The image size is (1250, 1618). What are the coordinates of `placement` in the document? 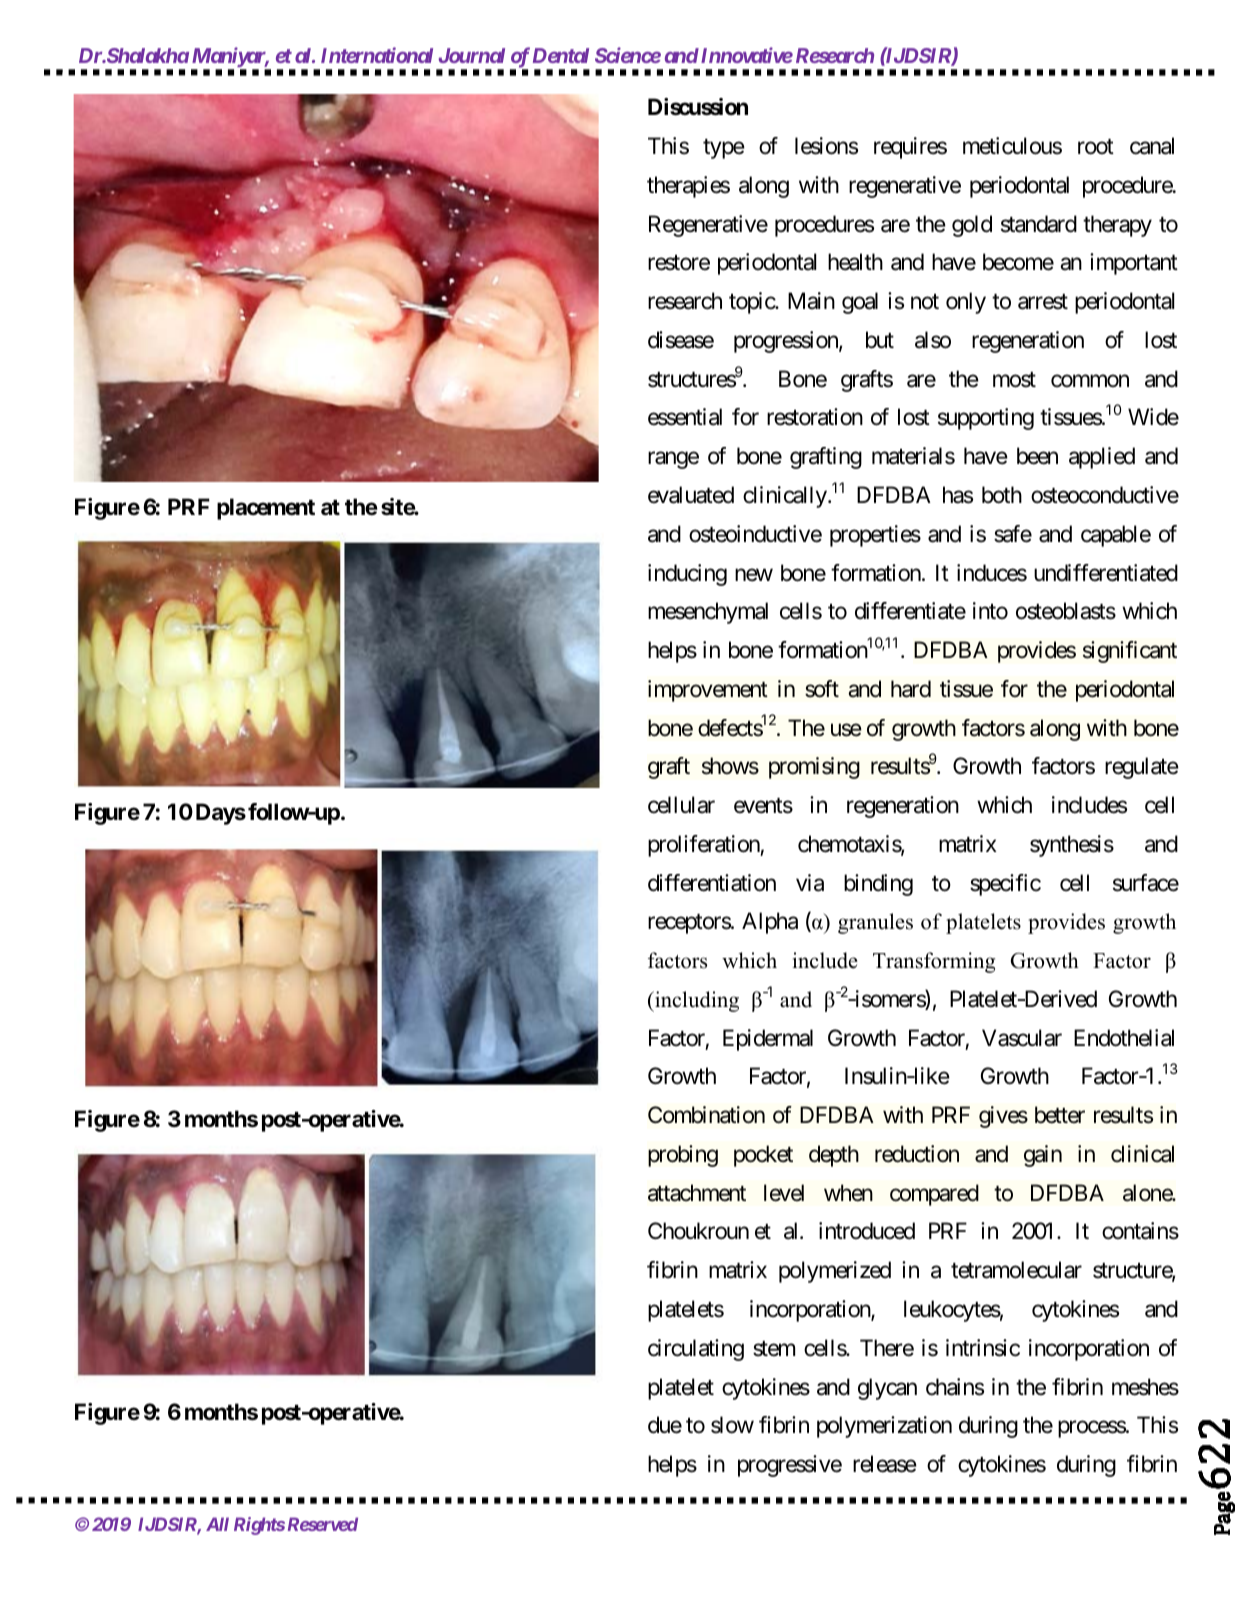 It's located at (266, 509).
